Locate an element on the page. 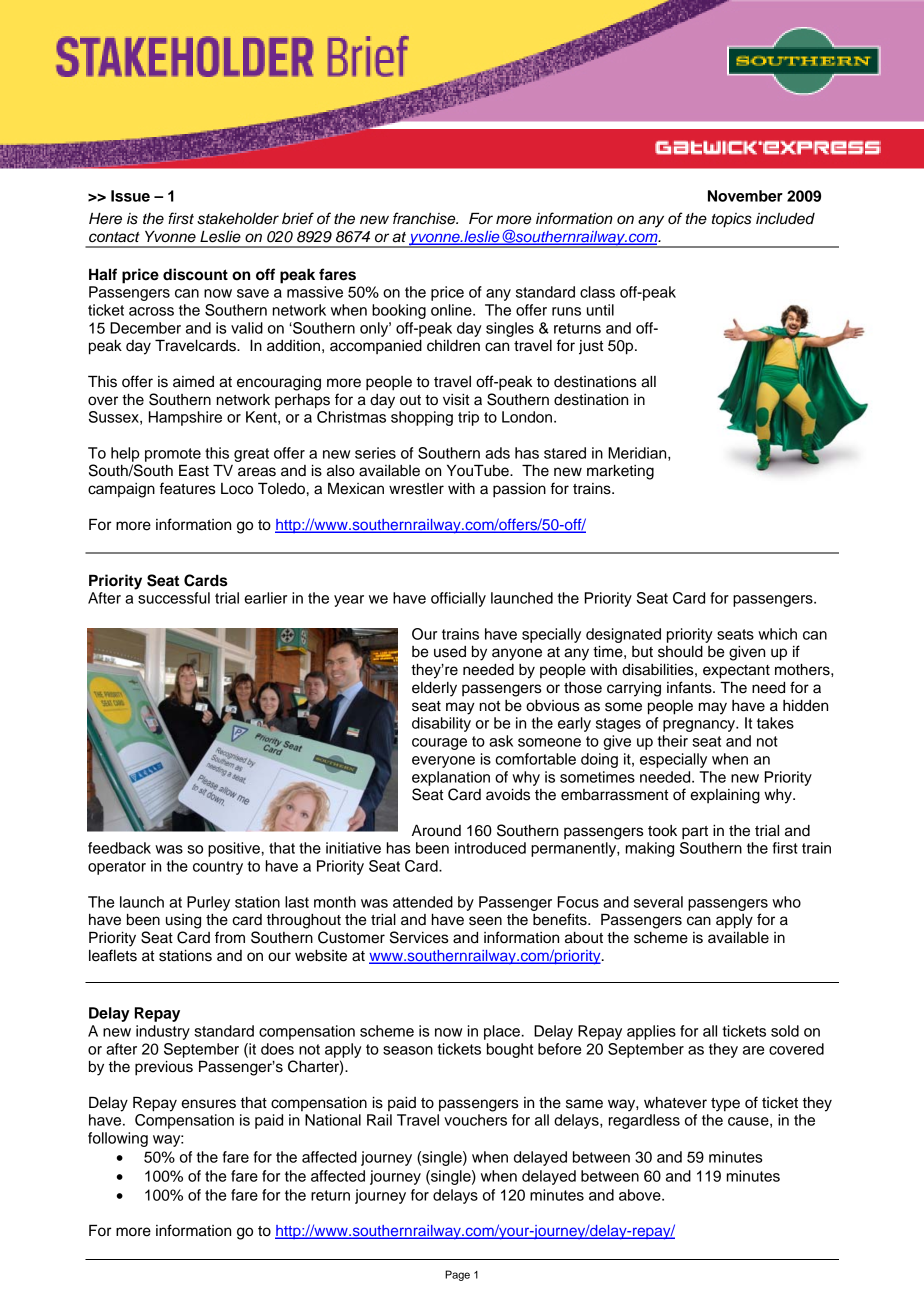  stakeholder is located at coordinates (238, 219).
